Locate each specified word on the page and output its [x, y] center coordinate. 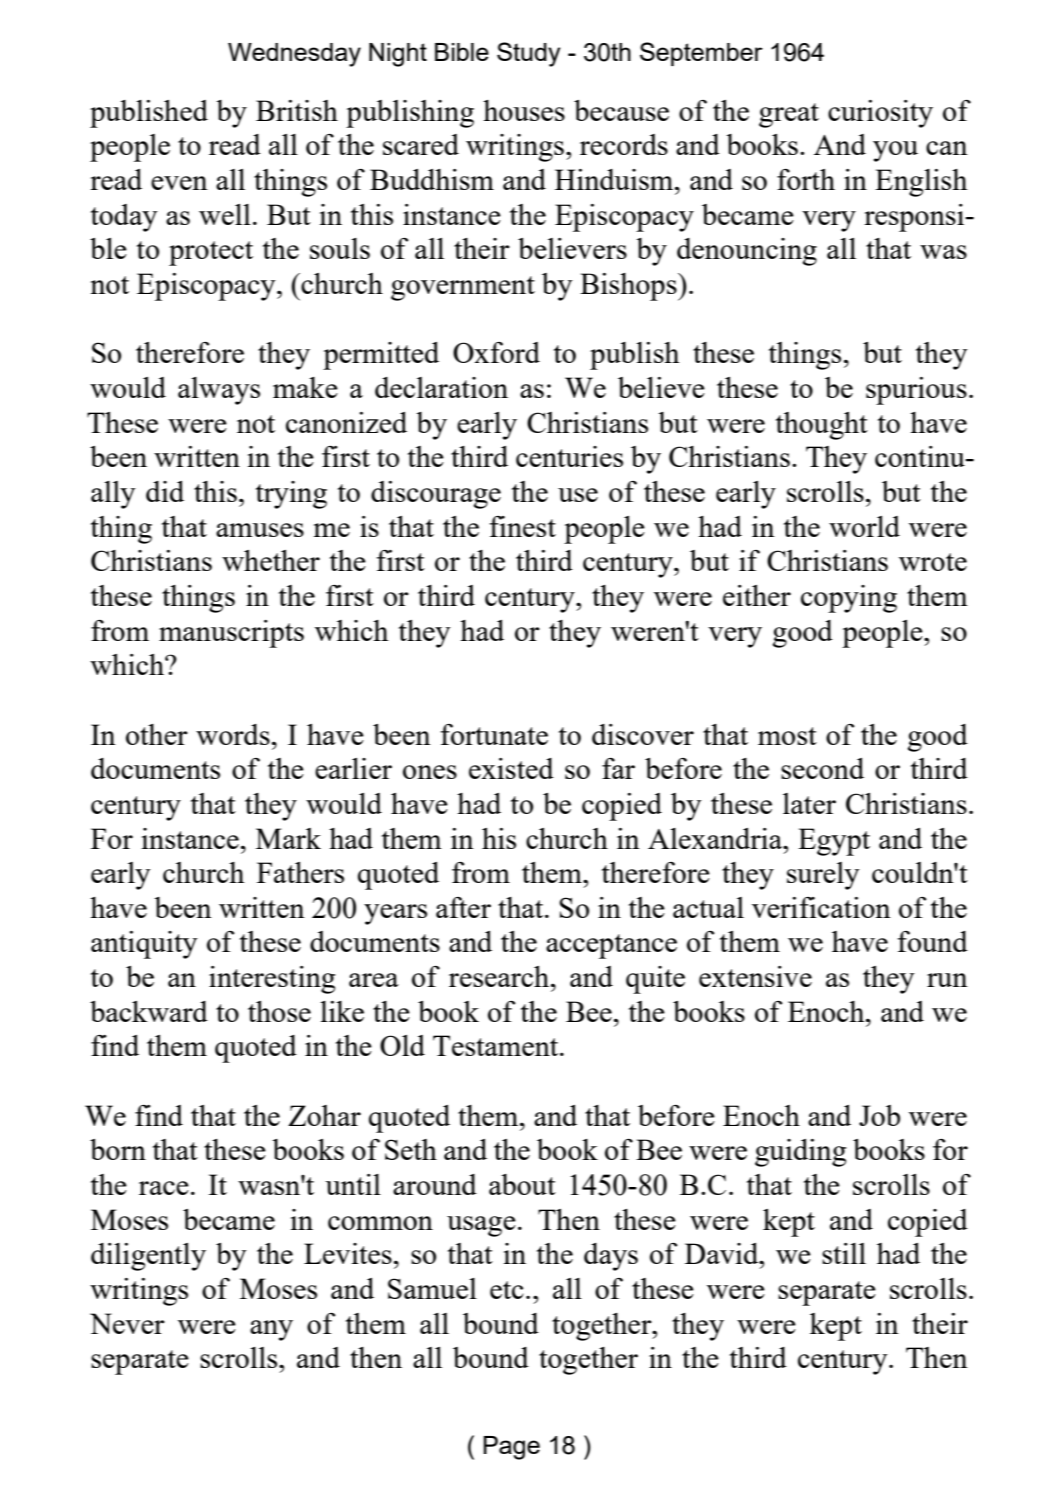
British [297, 110]
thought [822, 426]
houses [524, 110]
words [233, 734]
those [279, 1011]
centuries [569, 456]
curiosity [880, 114]
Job [879, 1115]
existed [511, 768]
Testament [497, 1045]
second [822, 768]
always [219, 391]
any [271, 1330]
